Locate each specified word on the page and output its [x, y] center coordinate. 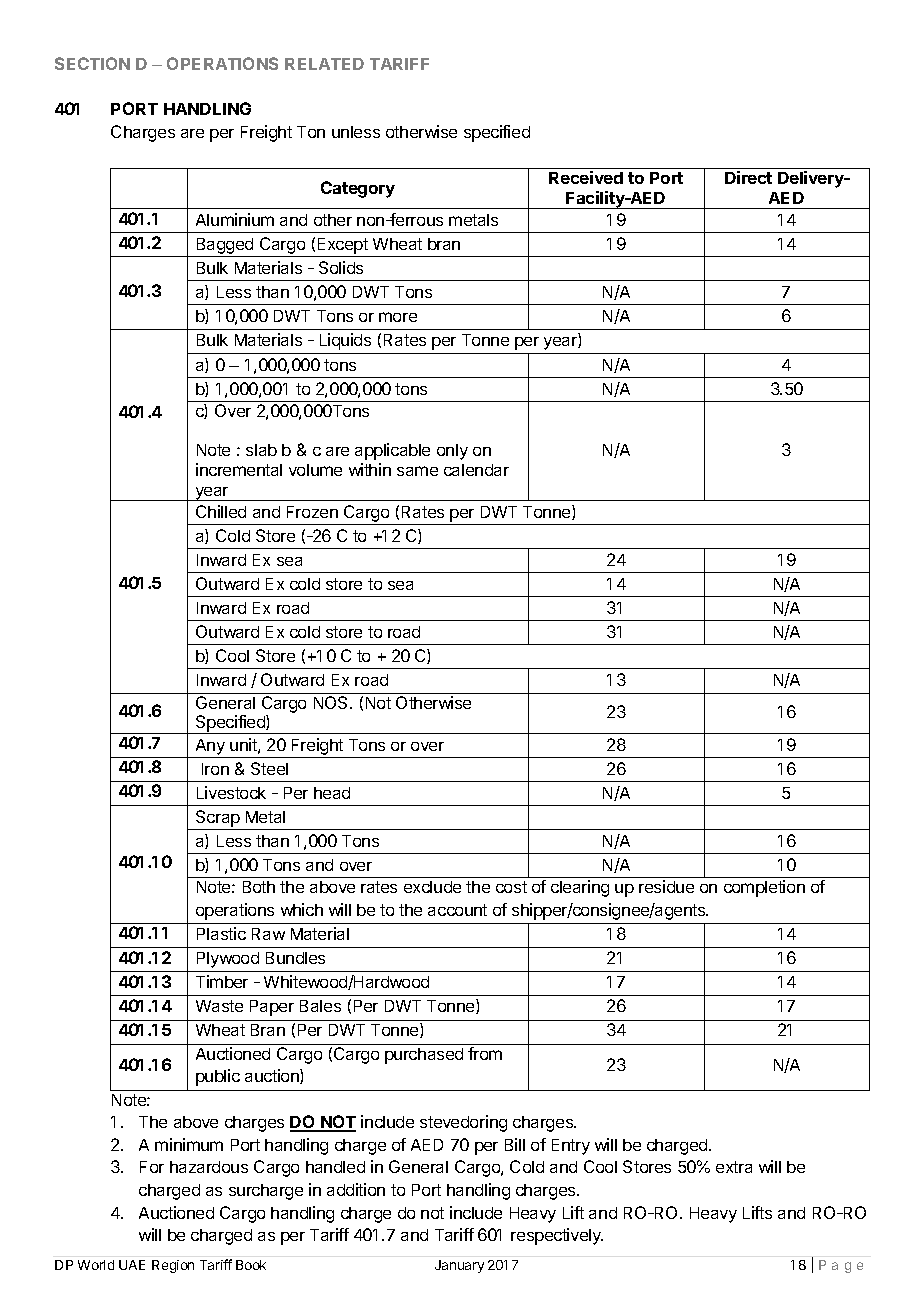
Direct [748, 177]
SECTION [92, 63]
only [452, 452]
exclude [432, 887]
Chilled [221, 511]
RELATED [324, 64]
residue [666, 886]
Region [173, 1266]
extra [734, 1167]
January [459, 1266]
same [417, 471]
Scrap [218, 818]
